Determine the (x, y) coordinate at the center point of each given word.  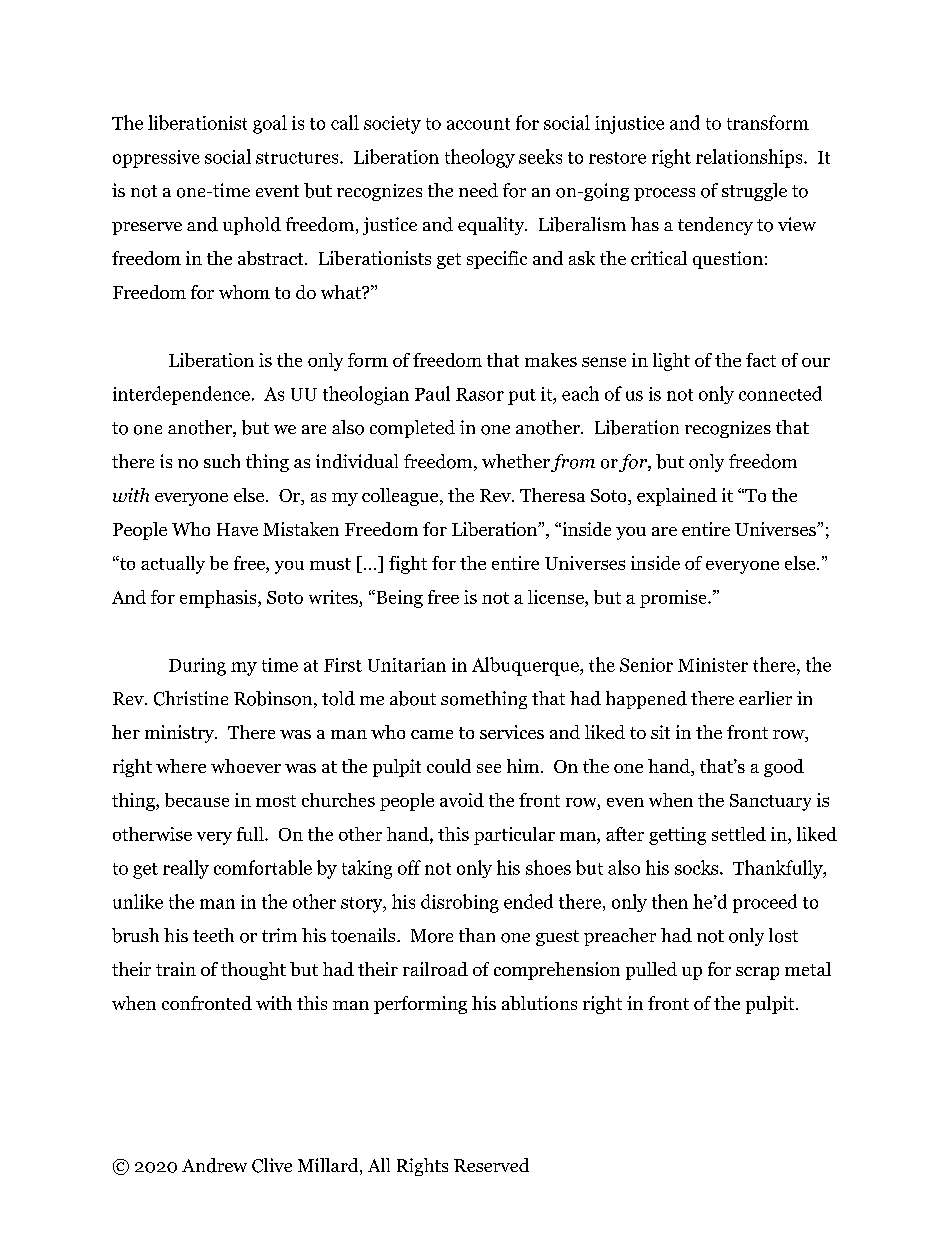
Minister (713, 665)
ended (528, 901)
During (197, 667)
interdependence (181, 395)
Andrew (214, 1165)
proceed (765, 903)
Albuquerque (526, 666)
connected (780, 393)
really (186, 869)
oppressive (156, 159)
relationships (750, 158)
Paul (432, 393)
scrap (757, 973)
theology (480, 158)
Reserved (491, 1165)
